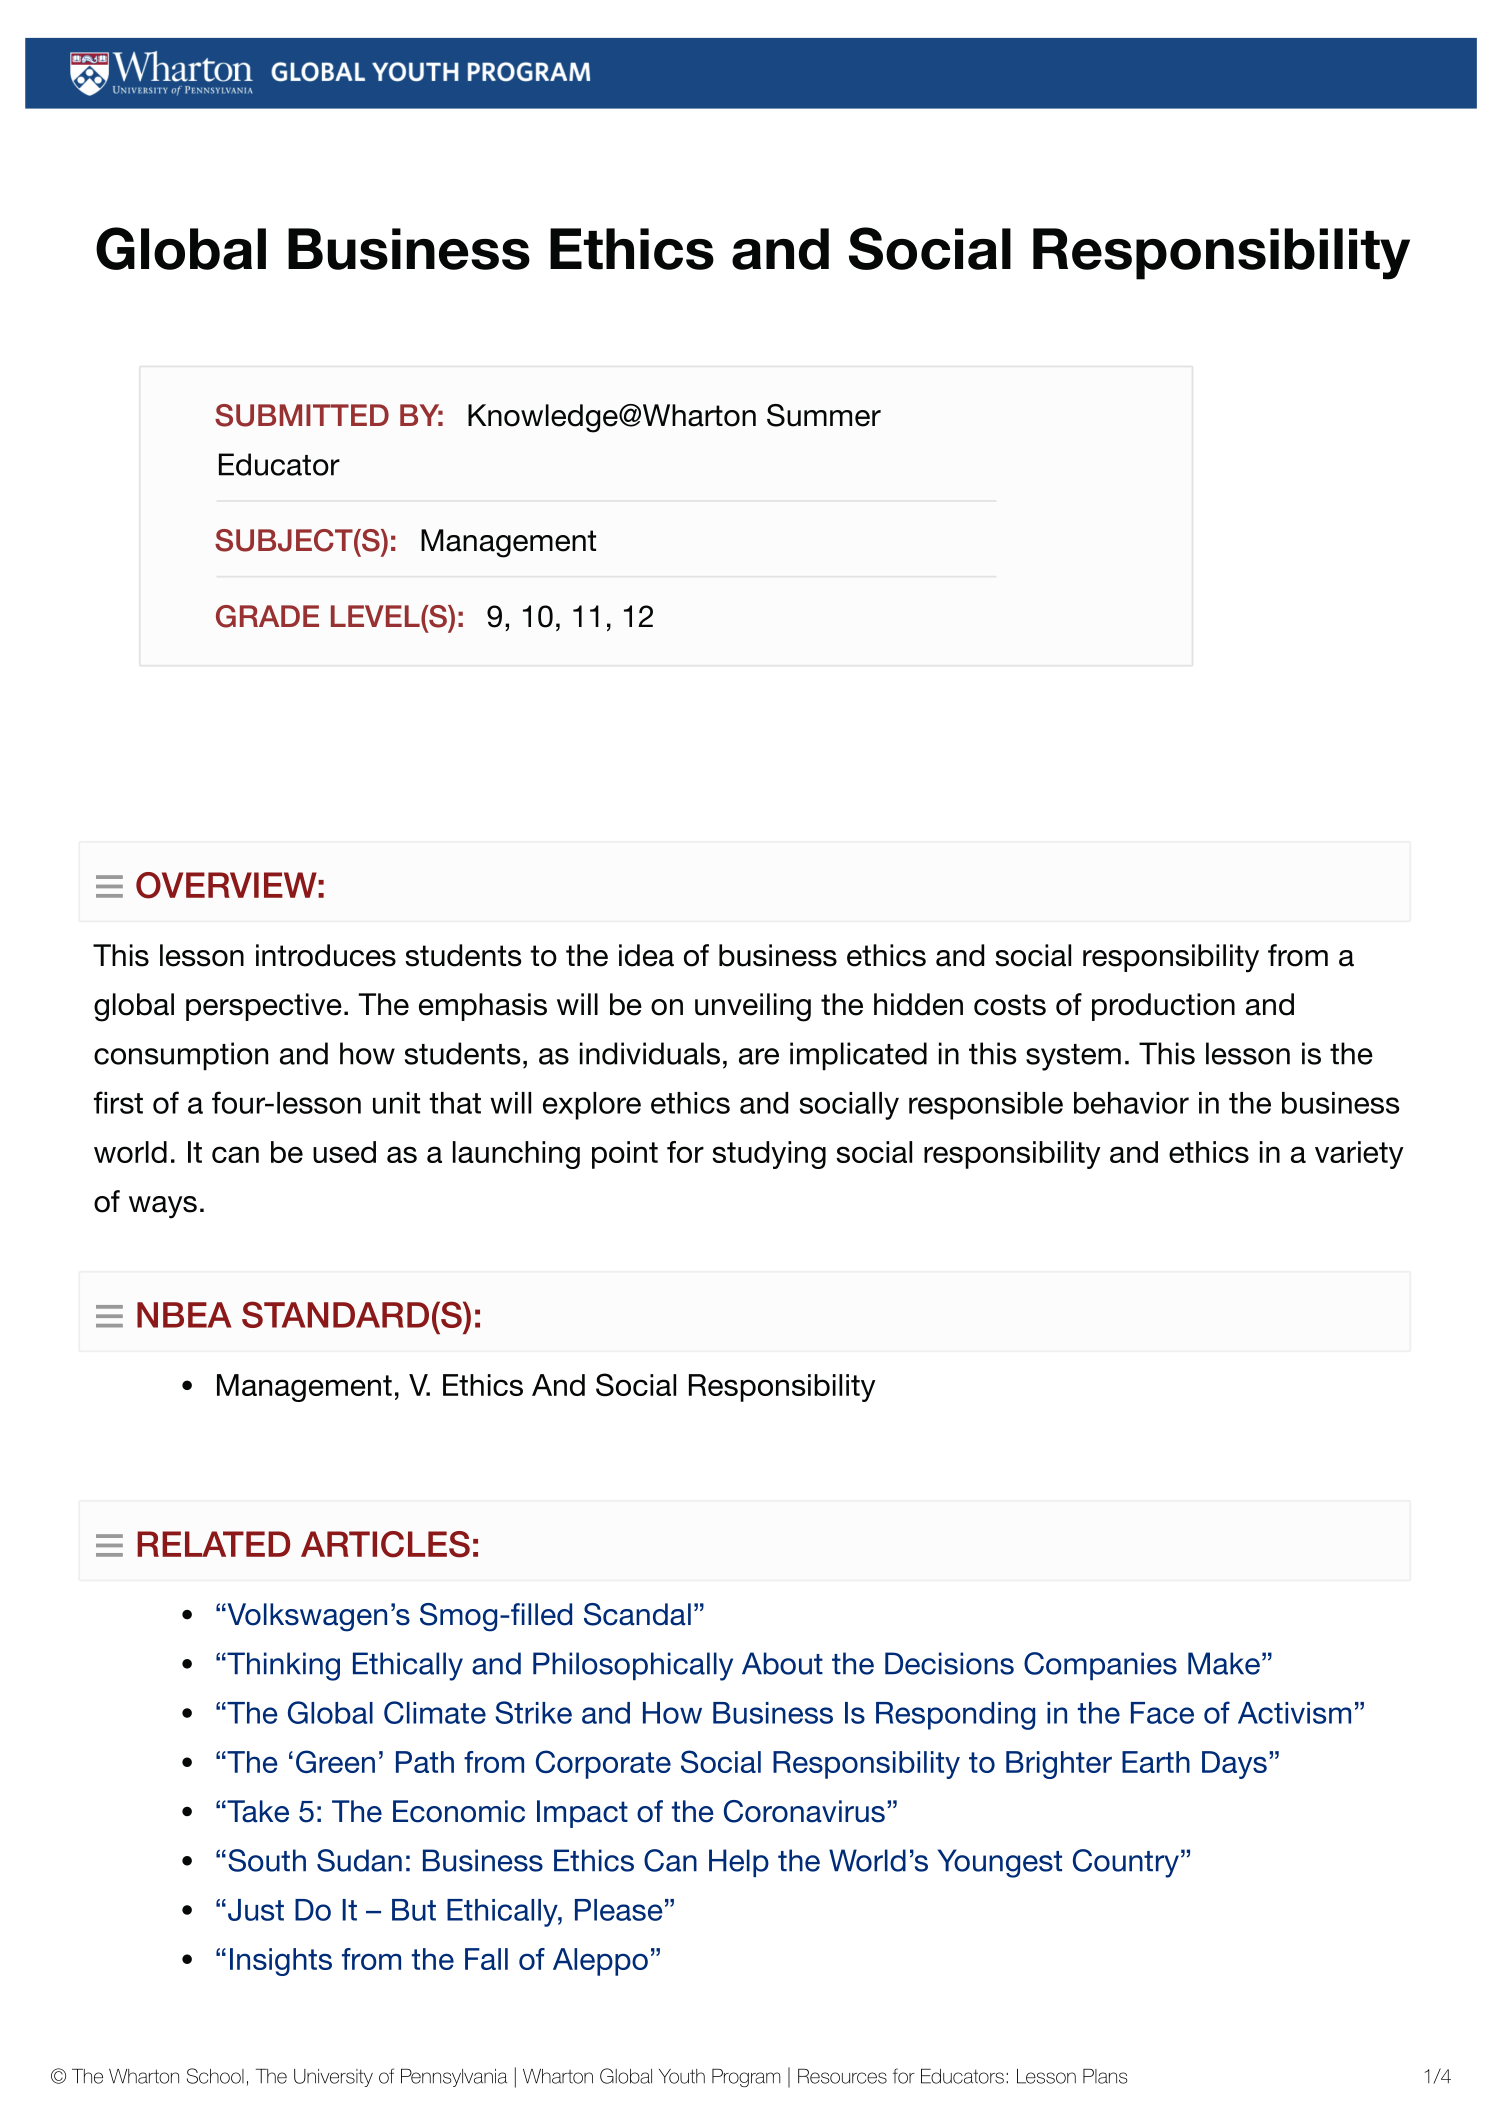  Describe the element at coordinates (824, 415) in the screenshot. I see `Summer` at that location.
